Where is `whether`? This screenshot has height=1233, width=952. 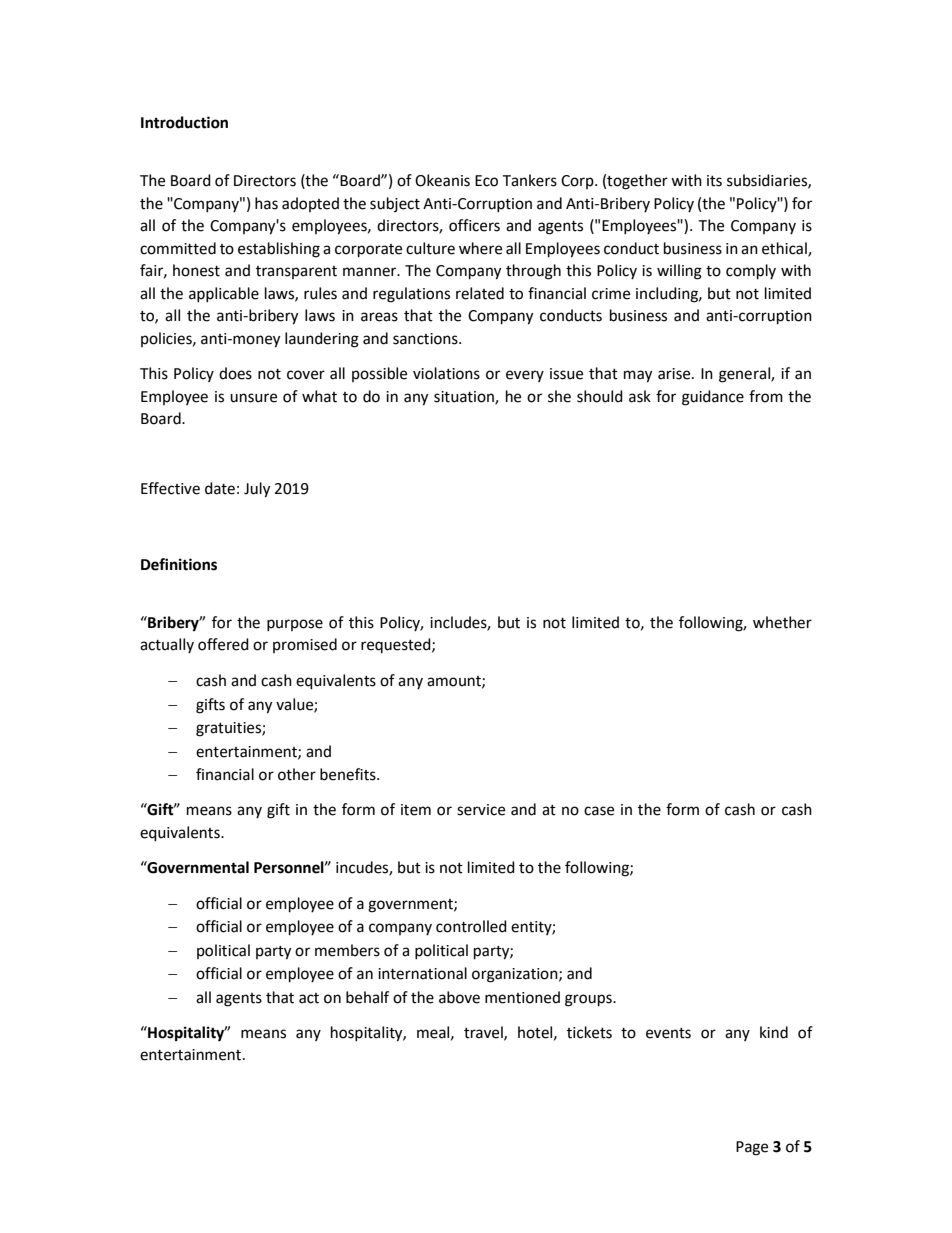 whether is located at coordinates (782, 622).
